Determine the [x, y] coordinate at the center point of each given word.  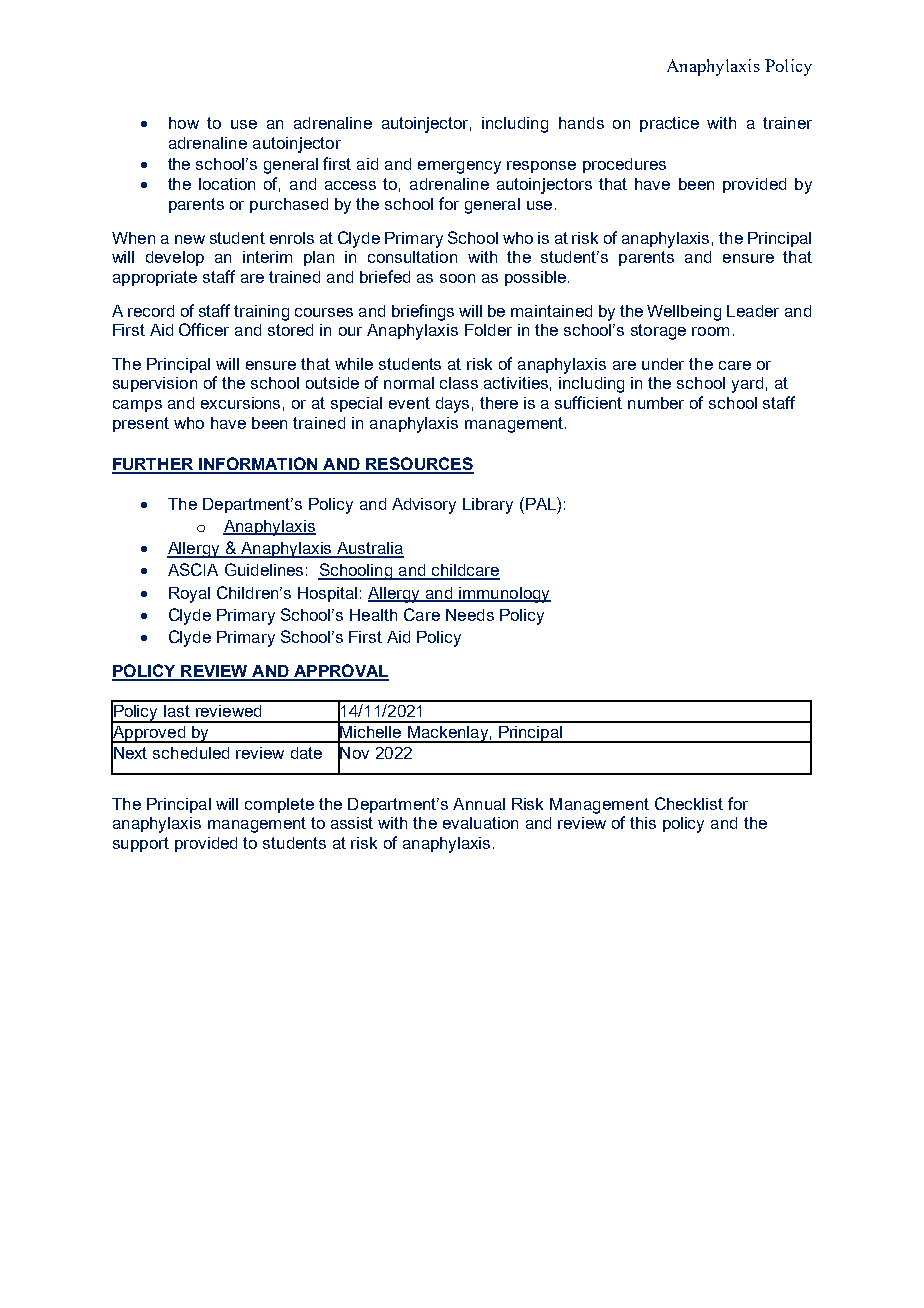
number [656, 403]
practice [669, 124]
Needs [470, 615]
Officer [204, 329]
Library [488, 506]
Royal [189, 595]
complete [279, 805]
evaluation [480, 823]
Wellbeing [684, 313]
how [184, 123]
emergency [459, 167]
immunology [504, 595]
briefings [423, 312]
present [141, 424]
